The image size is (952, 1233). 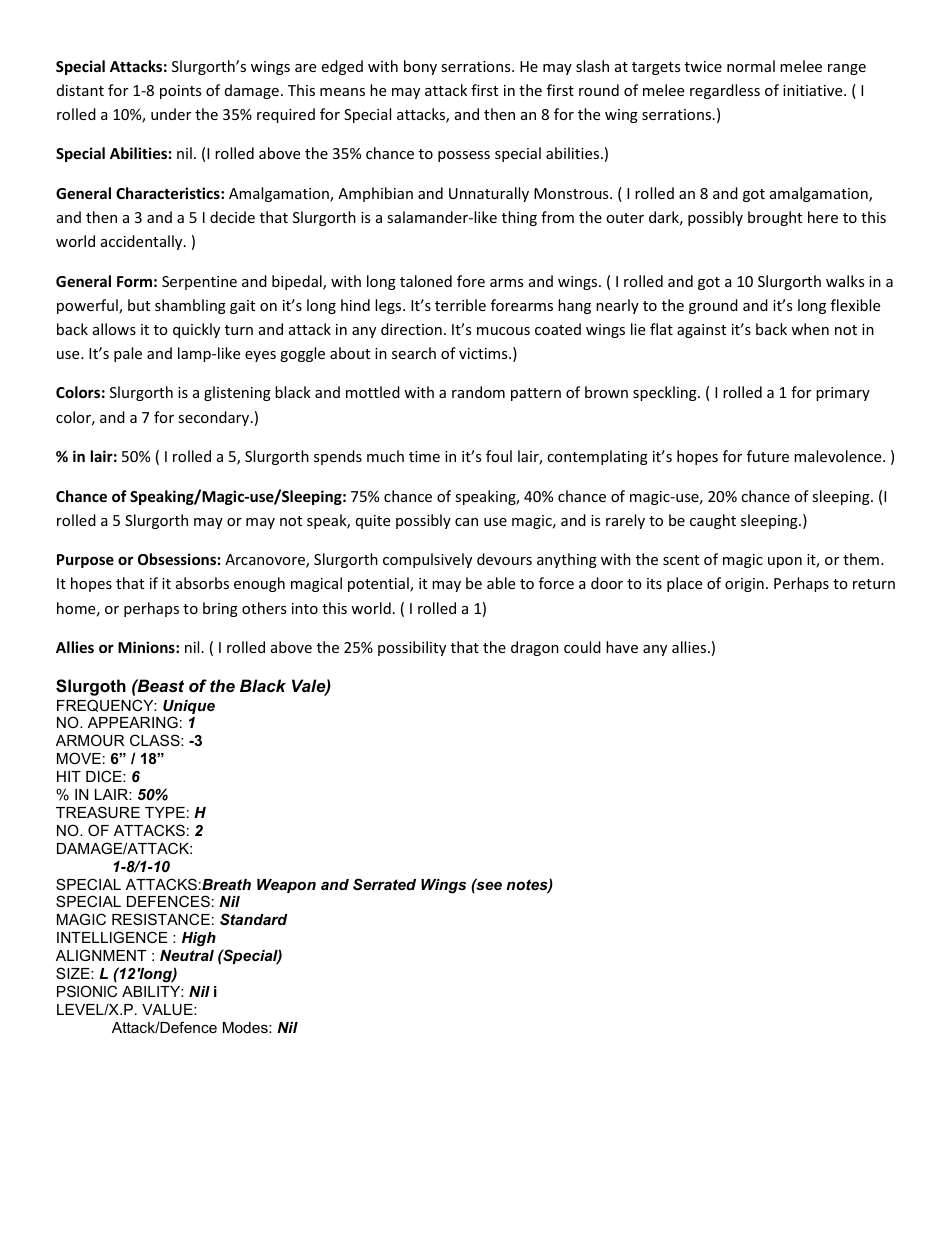 I want to click on victims, so click(x=484, y=353).
